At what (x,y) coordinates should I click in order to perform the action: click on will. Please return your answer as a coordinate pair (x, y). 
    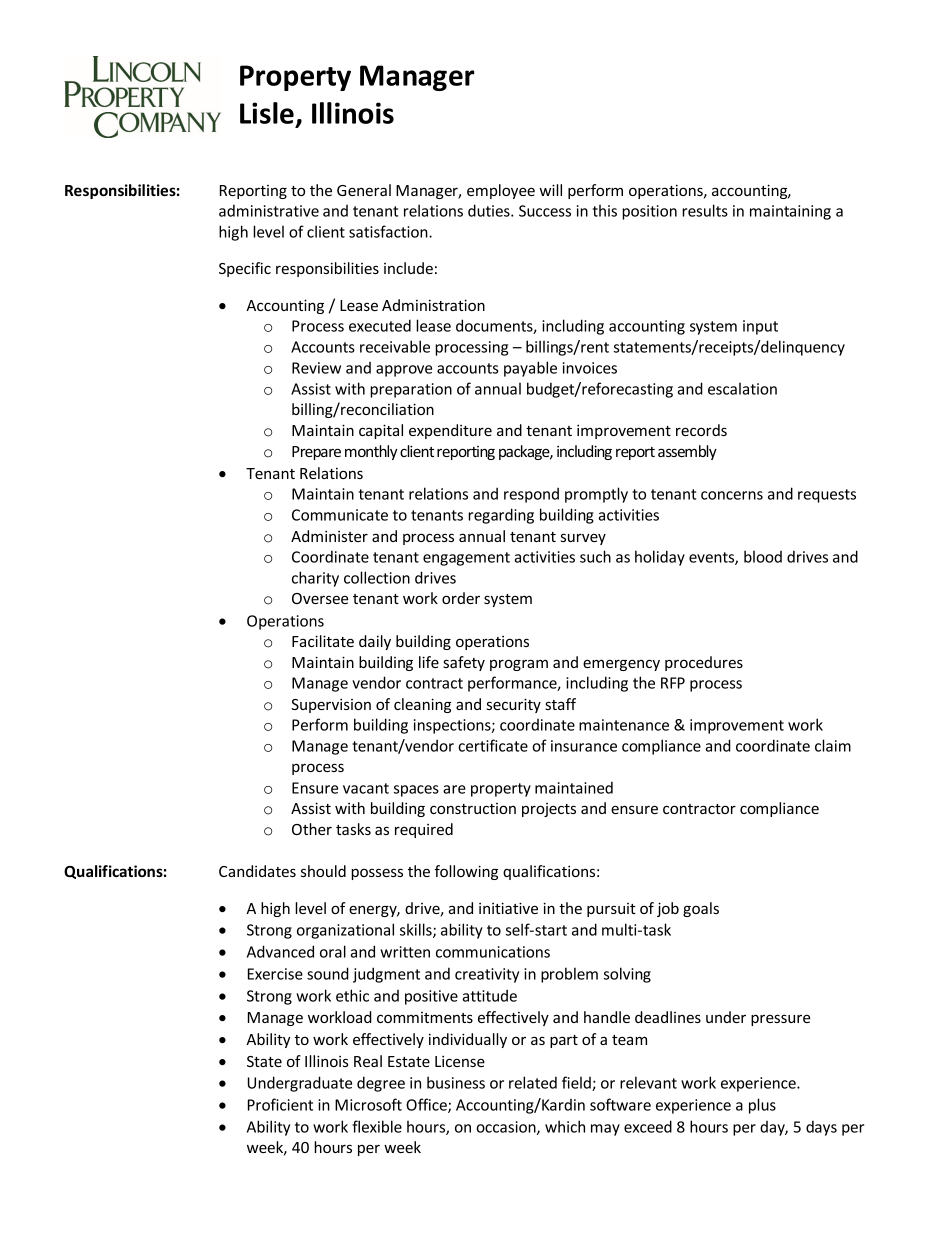
    Looking at the image, I should click on (550, 190).
